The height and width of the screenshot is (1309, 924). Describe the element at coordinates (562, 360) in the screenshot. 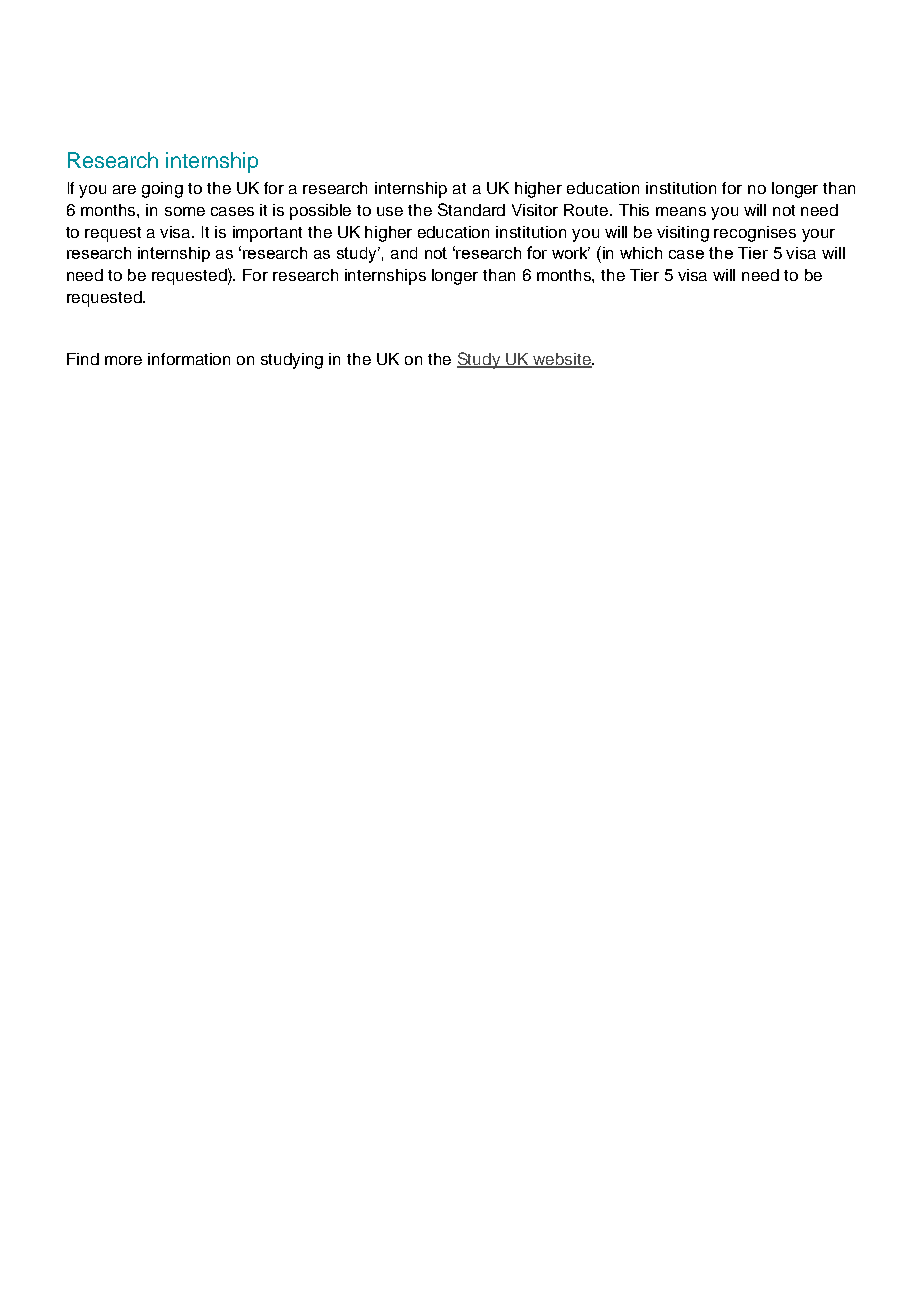

I see `website` at that location.
